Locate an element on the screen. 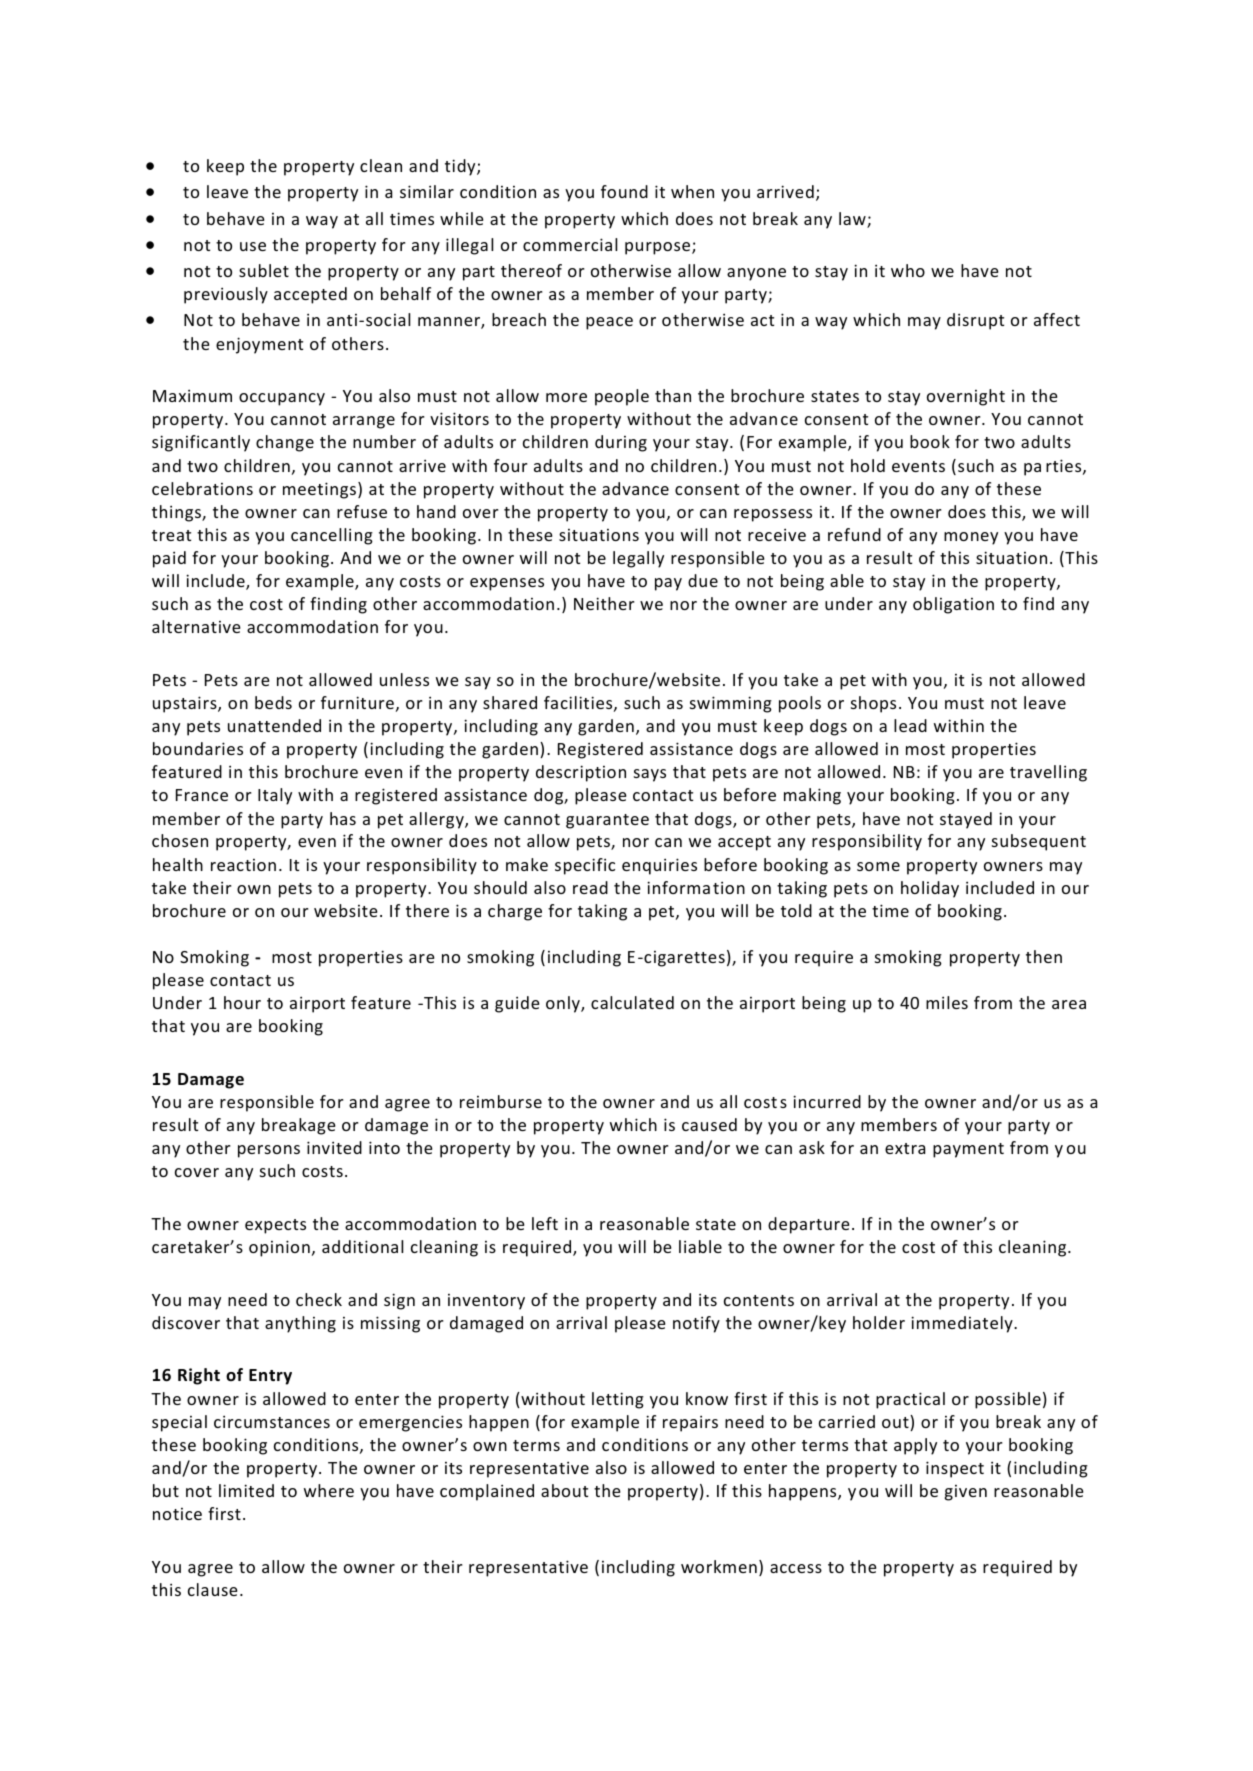  payment is located at coordinates (968, 1150).
